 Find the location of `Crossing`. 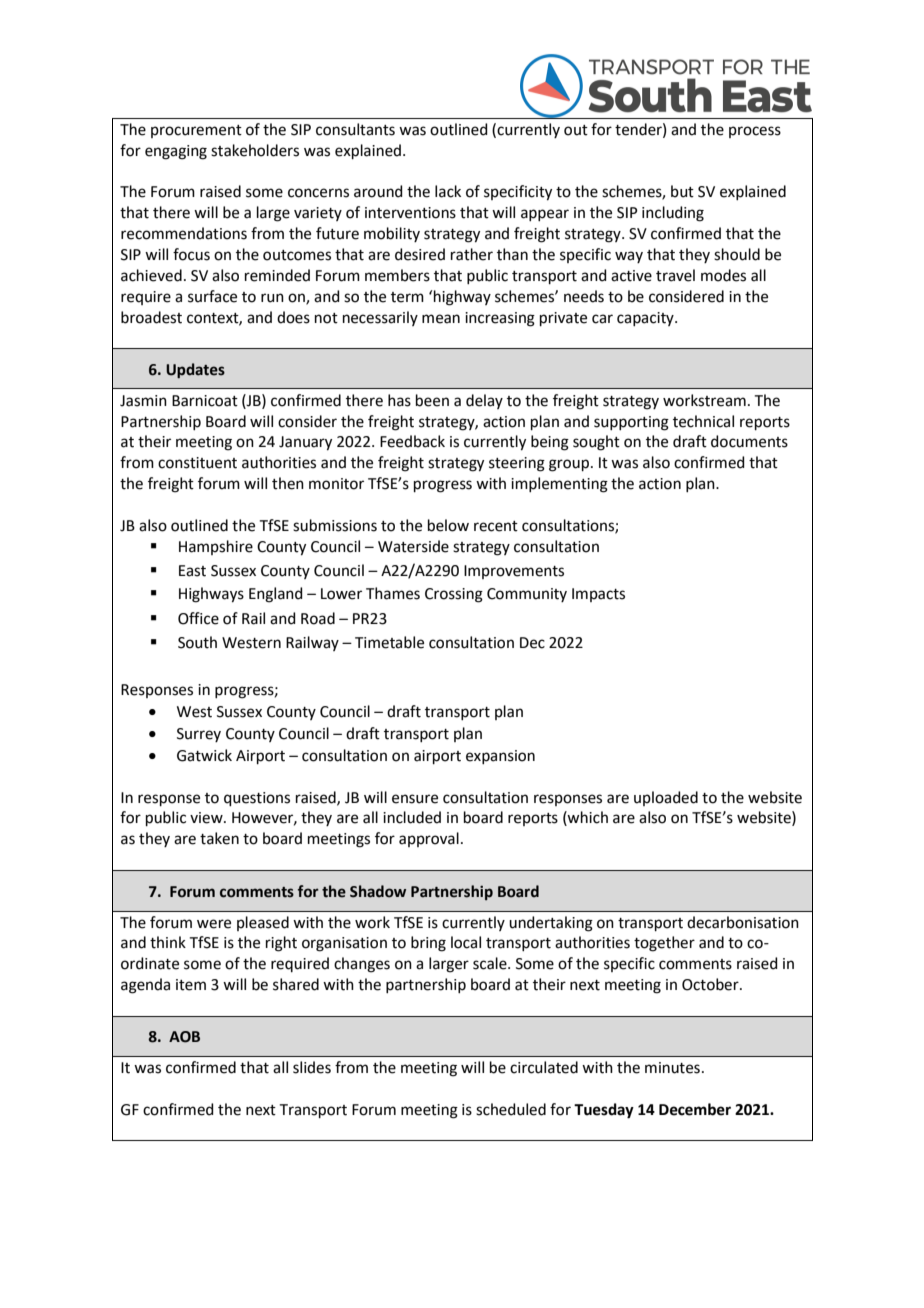

Crossing is located at coordinates (454, 595).
